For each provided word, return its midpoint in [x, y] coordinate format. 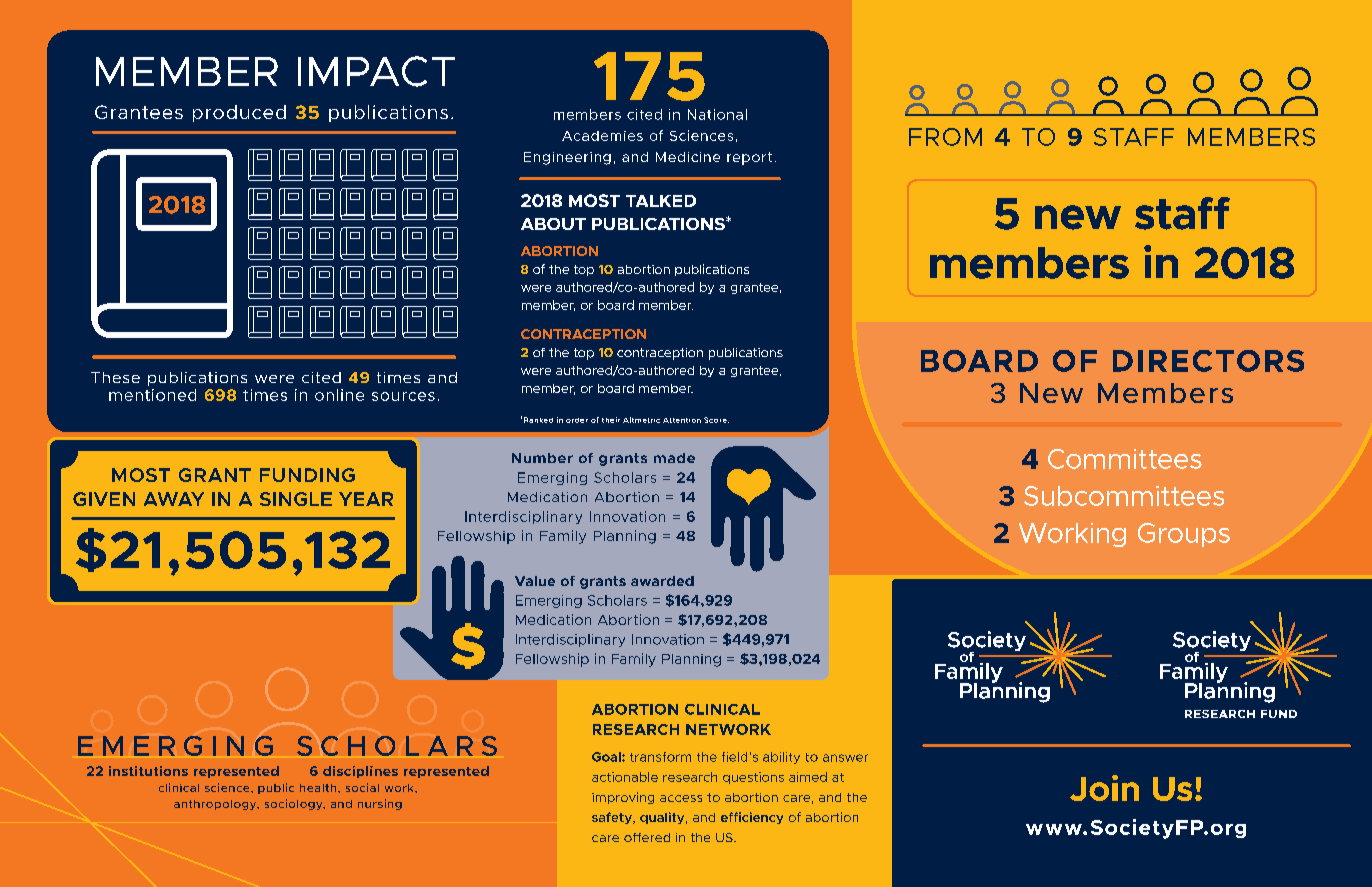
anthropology [216, 805]
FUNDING [307, 475]
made [674, 458]
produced [239, 113]
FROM [945, 137]
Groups [1184, 535]
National [717, 114]
